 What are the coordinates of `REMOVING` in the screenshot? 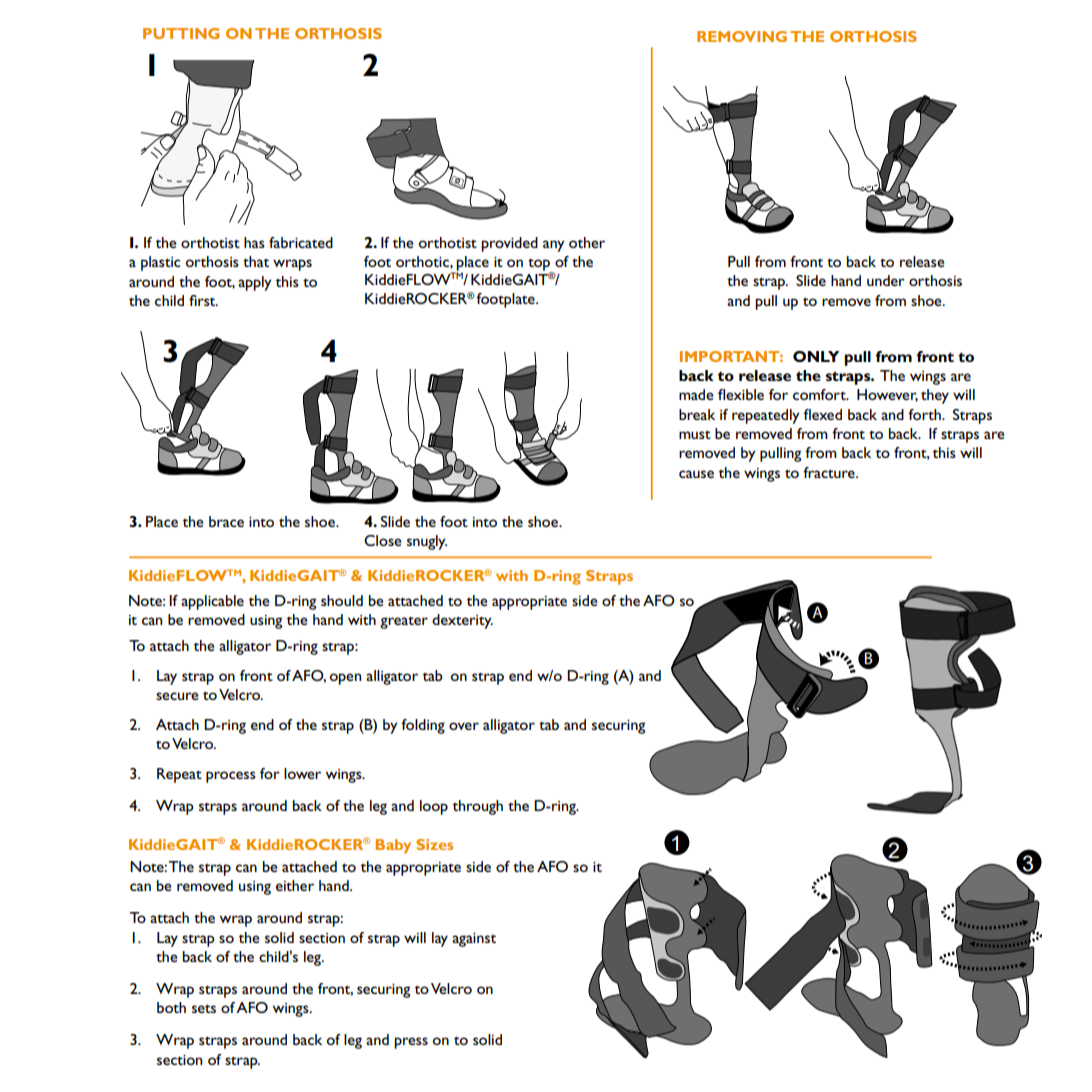 It's located at (742, 36).
